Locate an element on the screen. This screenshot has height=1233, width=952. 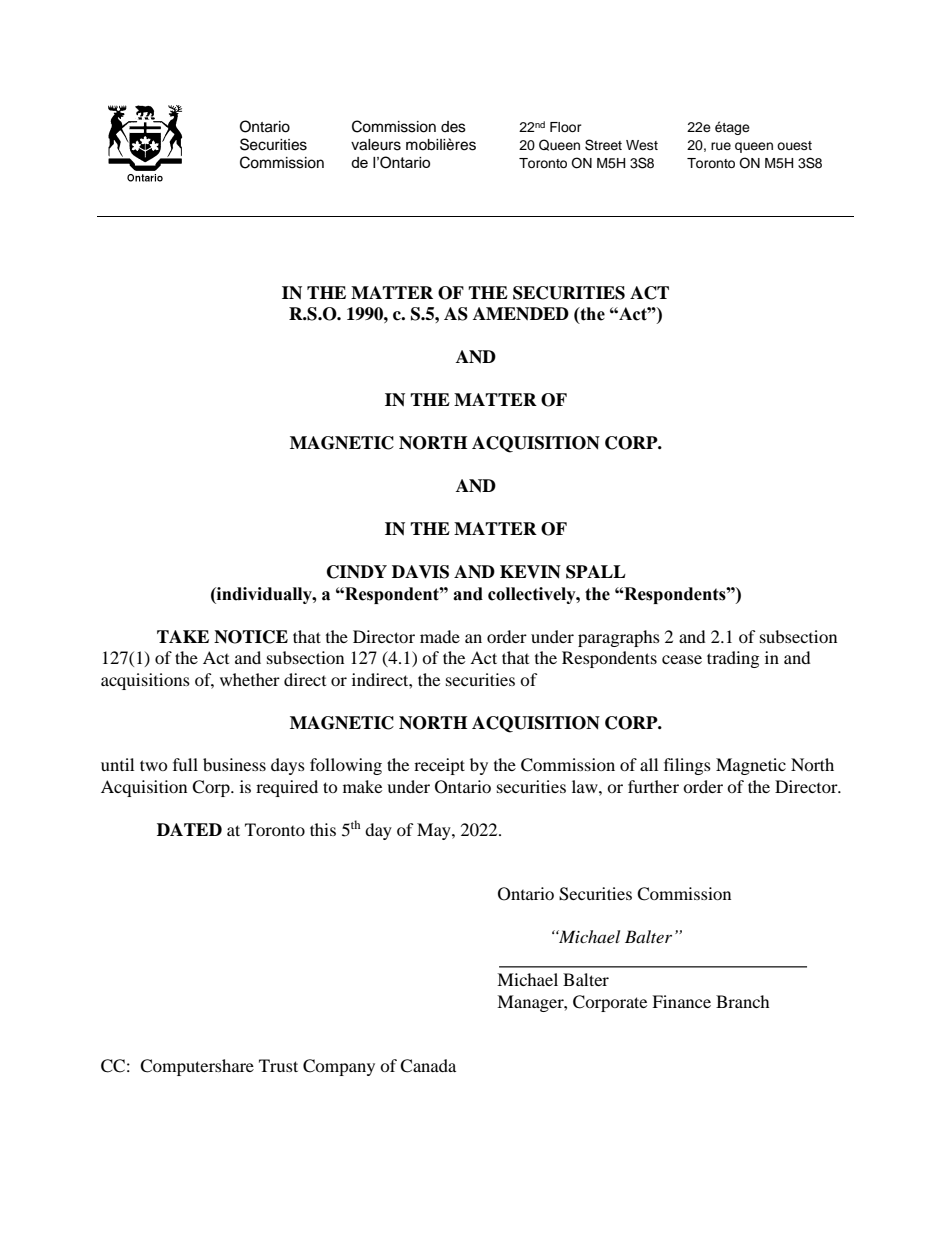
West is located at coordinates (642, 145).
